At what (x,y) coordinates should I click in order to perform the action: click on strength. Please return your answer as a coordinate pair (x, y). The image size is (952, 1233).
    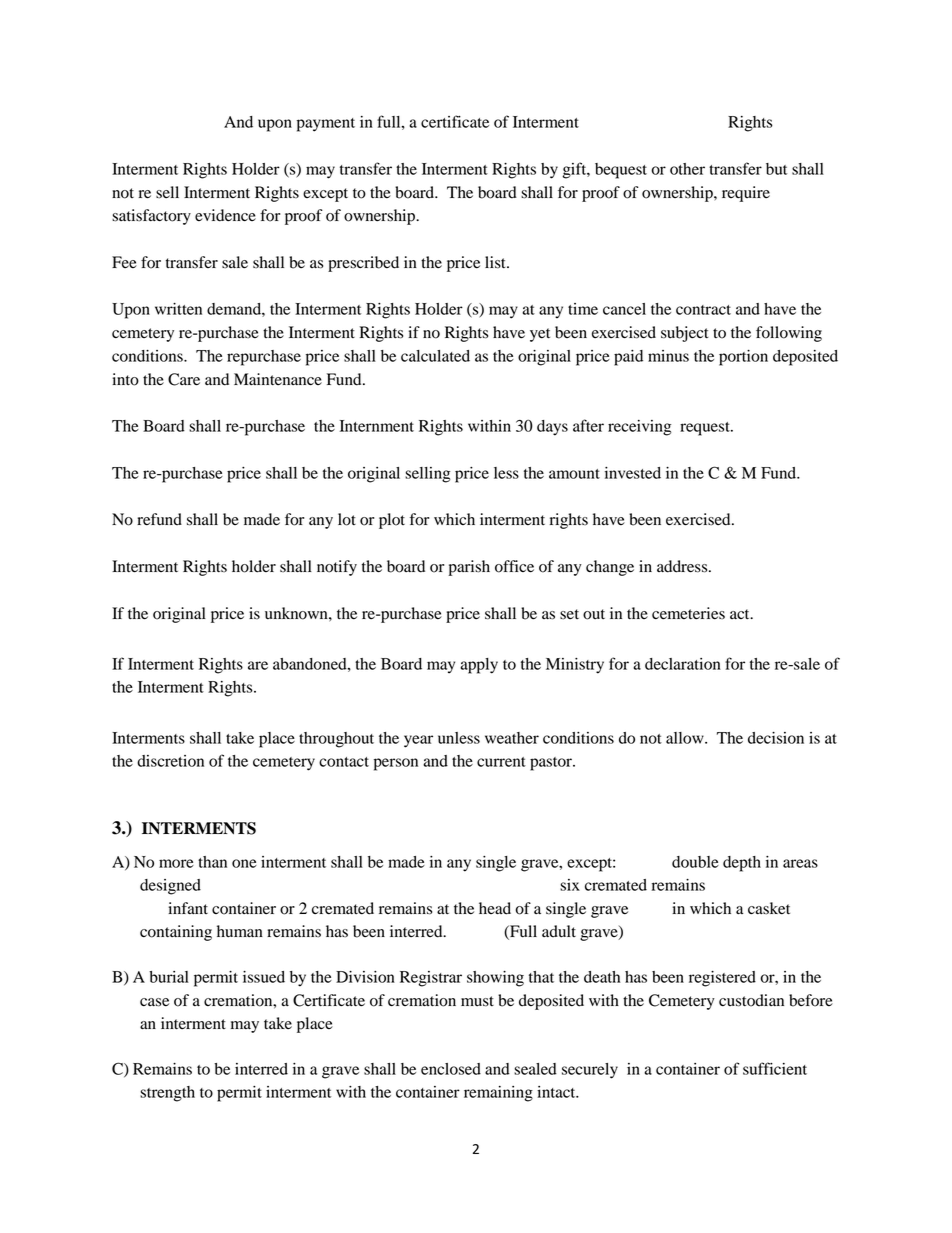
    Looking at the image, I should click on (167, 1094).
